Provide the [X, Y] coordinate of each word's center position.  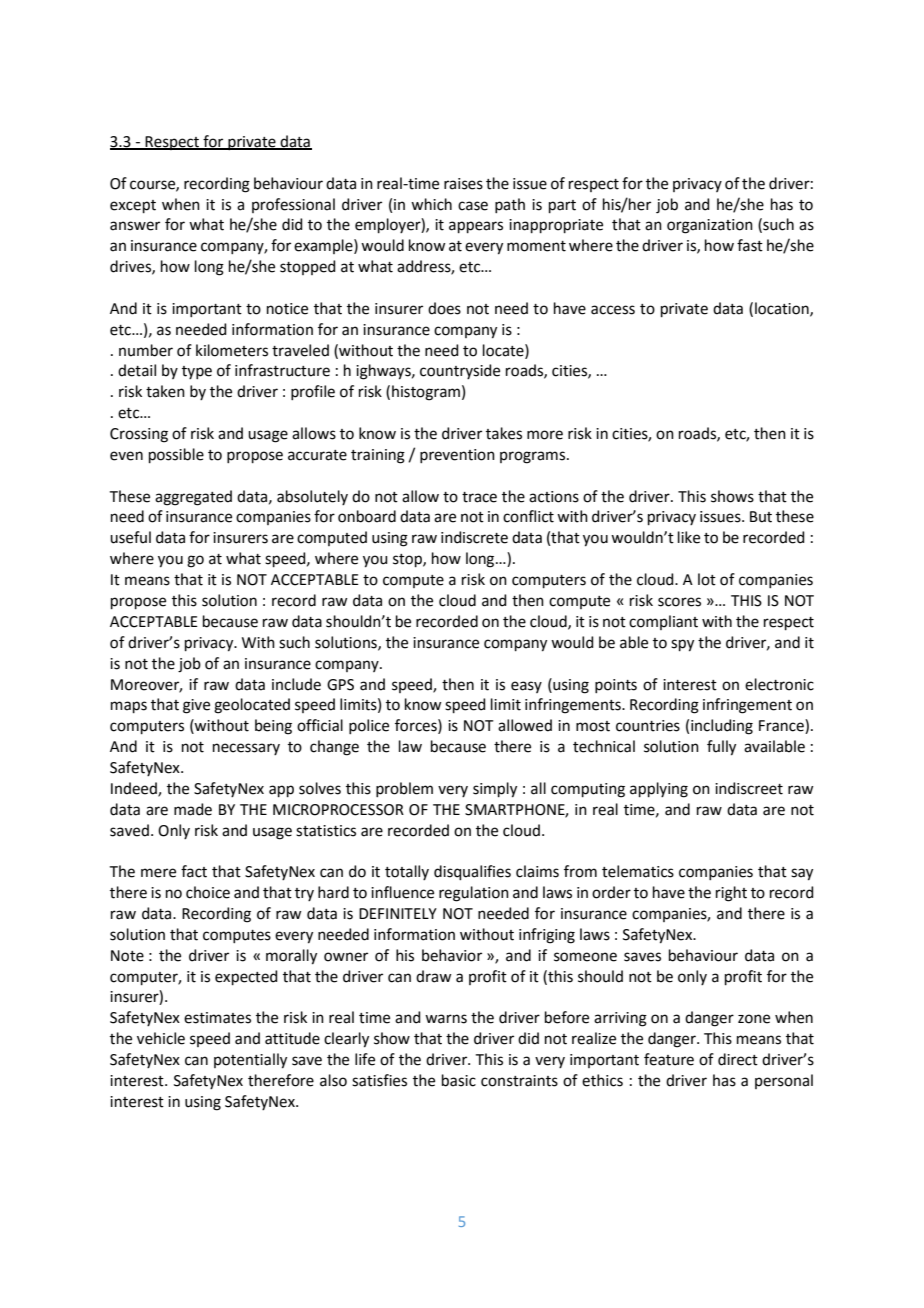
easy [526, 687]
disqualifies [472, 872]
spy [682, 645]
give [196, 706]
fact [194, 871]
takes [504, 433]
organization [710, 226]
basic [459, 1080]
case [473, 206]
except [133, 206]
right [731, 894]
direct [738, 1059]
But [761, 517]
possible [176, 455]
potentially [250, 1061]
